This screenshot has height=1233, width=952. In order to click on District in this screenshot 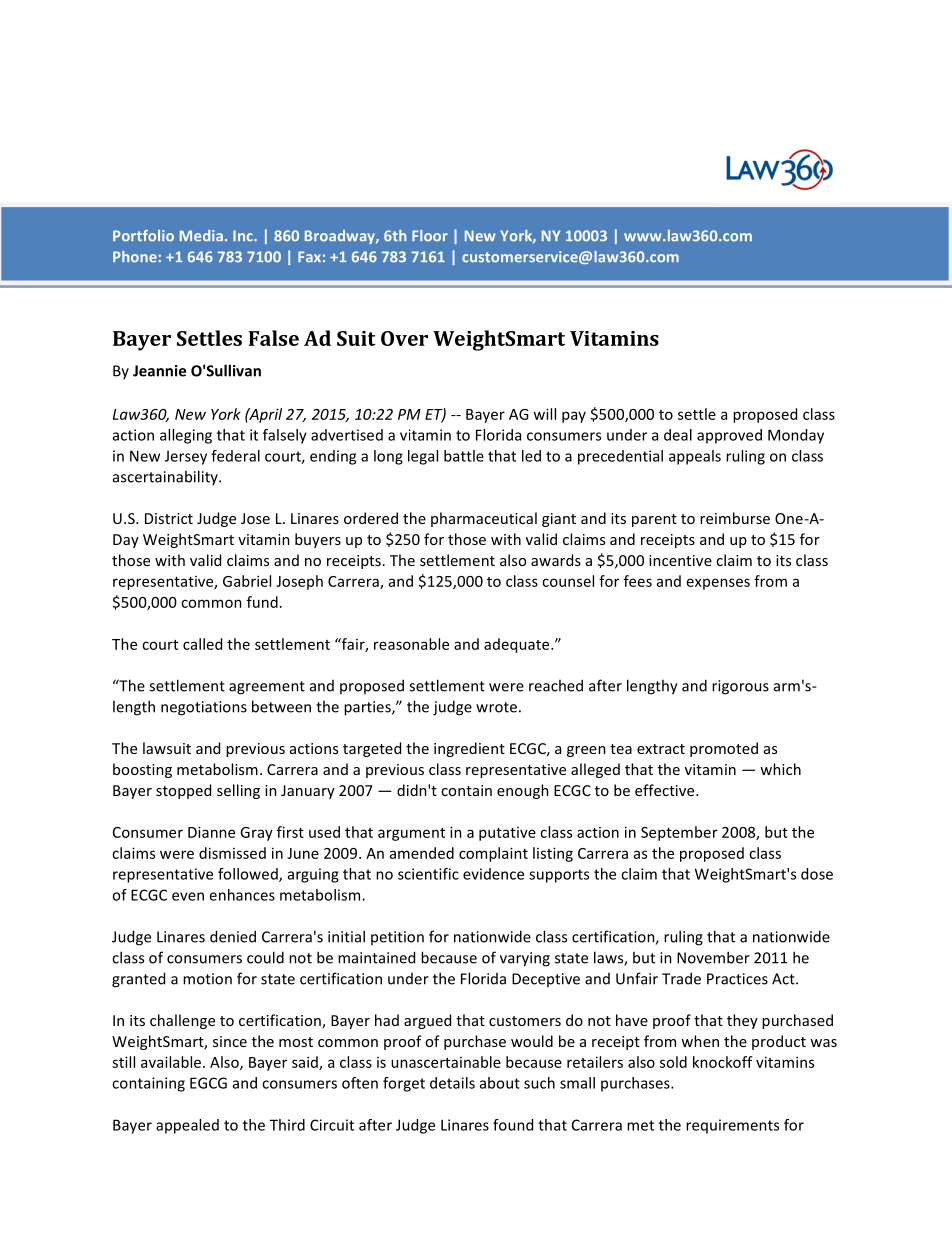, I will do `click(169, 518)`.
